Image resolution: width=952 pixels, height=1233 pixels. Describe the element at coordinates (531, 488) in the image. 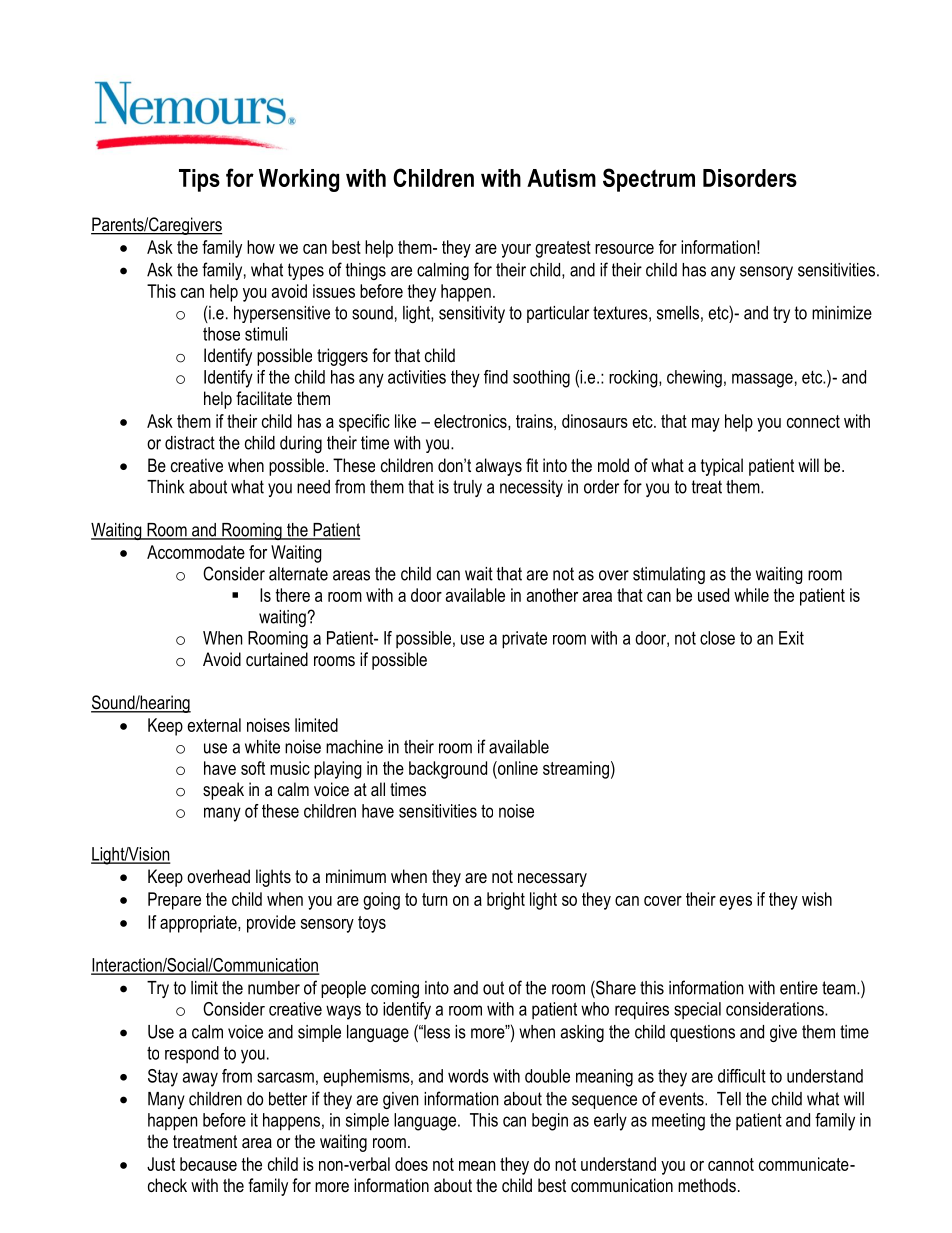

I see `necessity` at that location.
